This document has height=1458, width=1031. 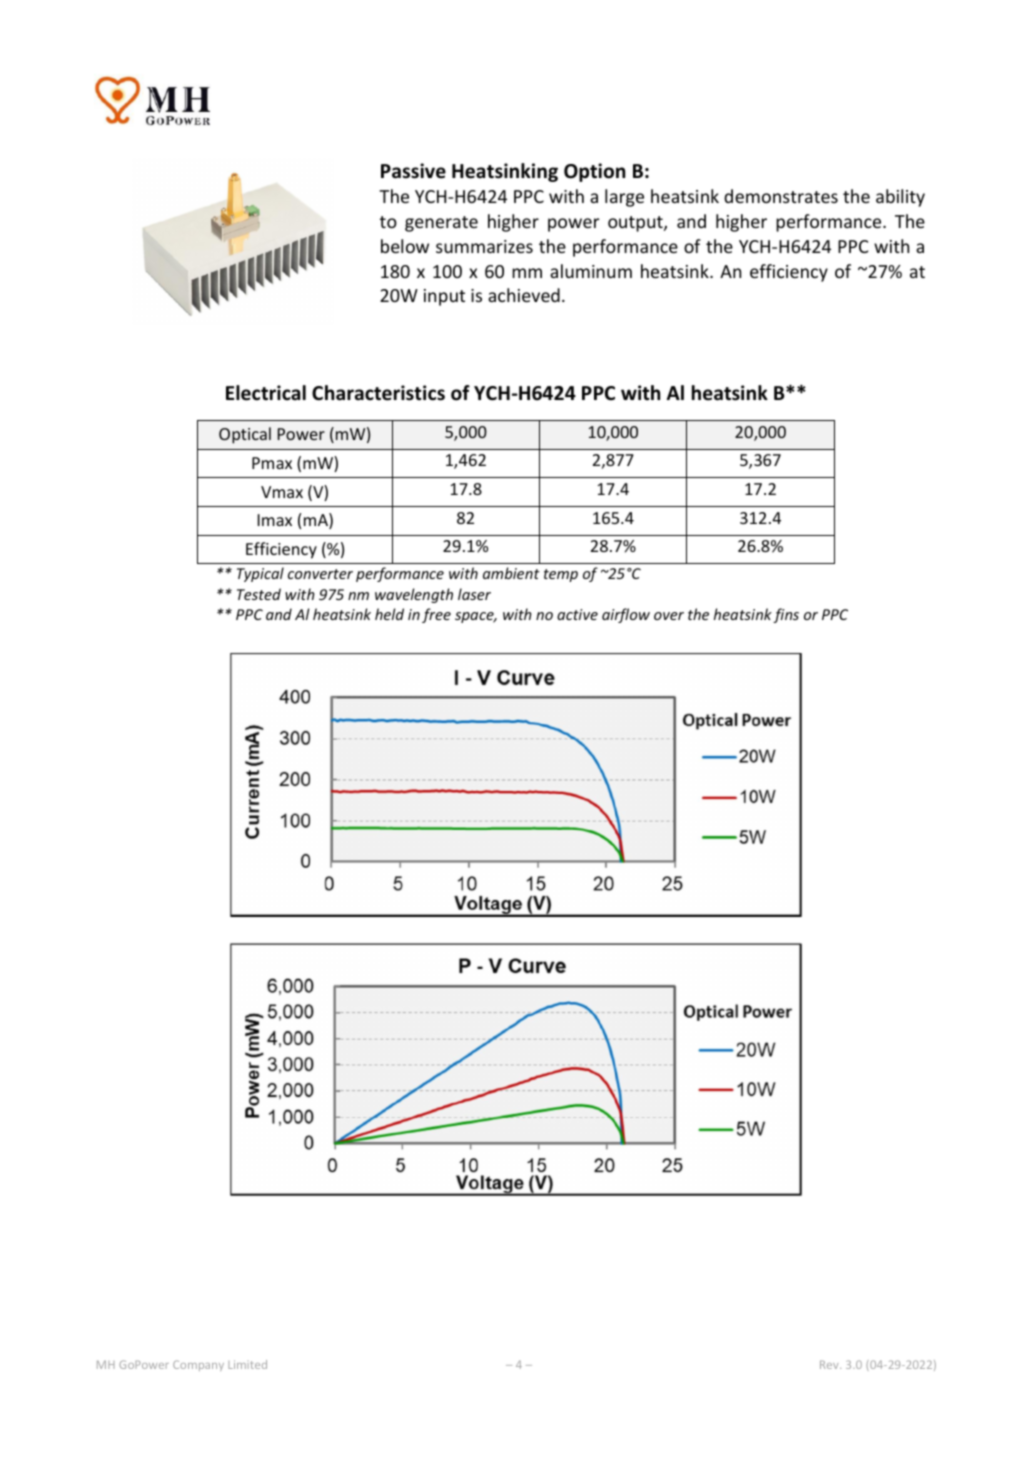 I want to click on Tested, so click(x=259, y=594).
